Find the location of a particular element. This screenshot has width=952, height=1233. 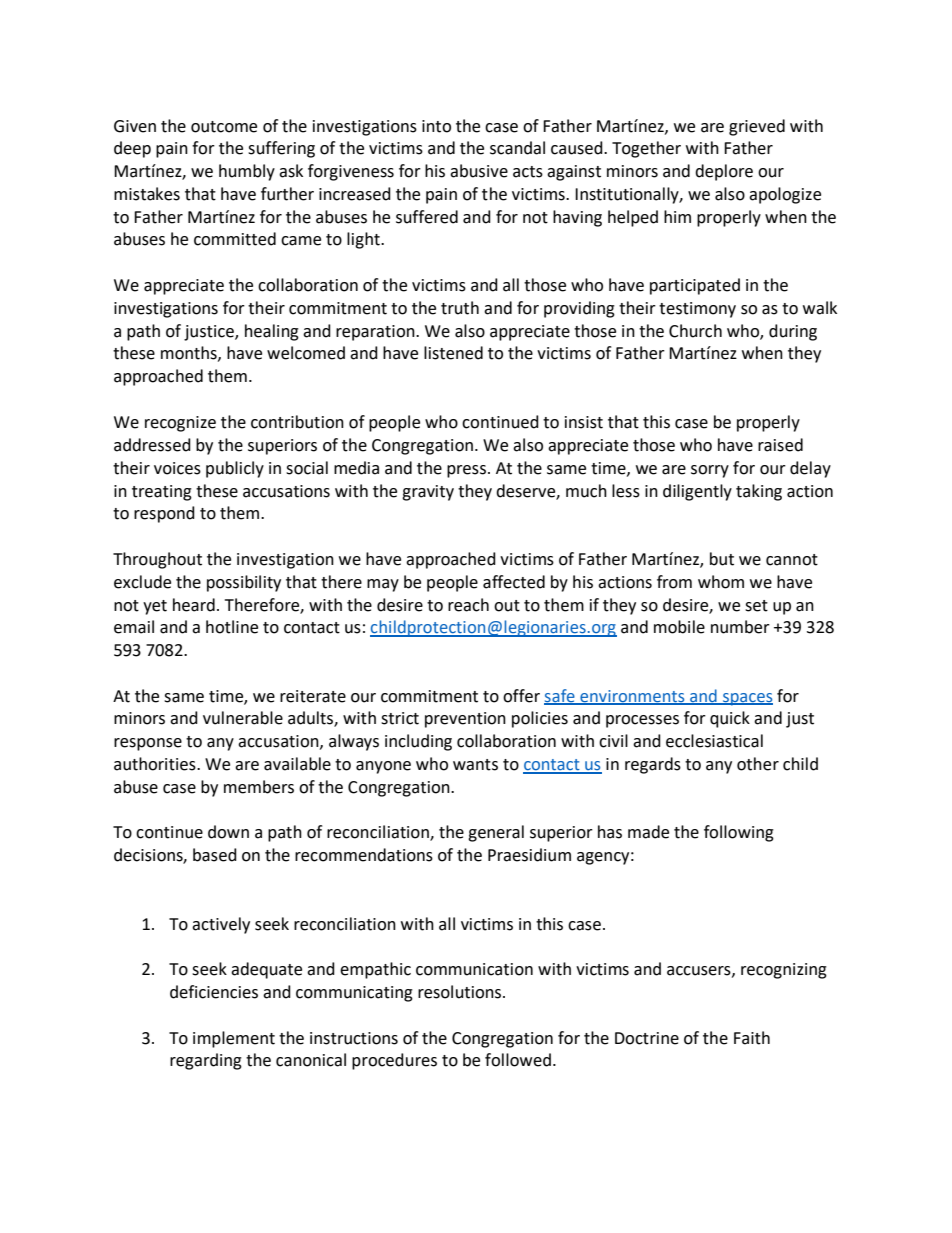

deplore is located at coordinates (724, 172).
